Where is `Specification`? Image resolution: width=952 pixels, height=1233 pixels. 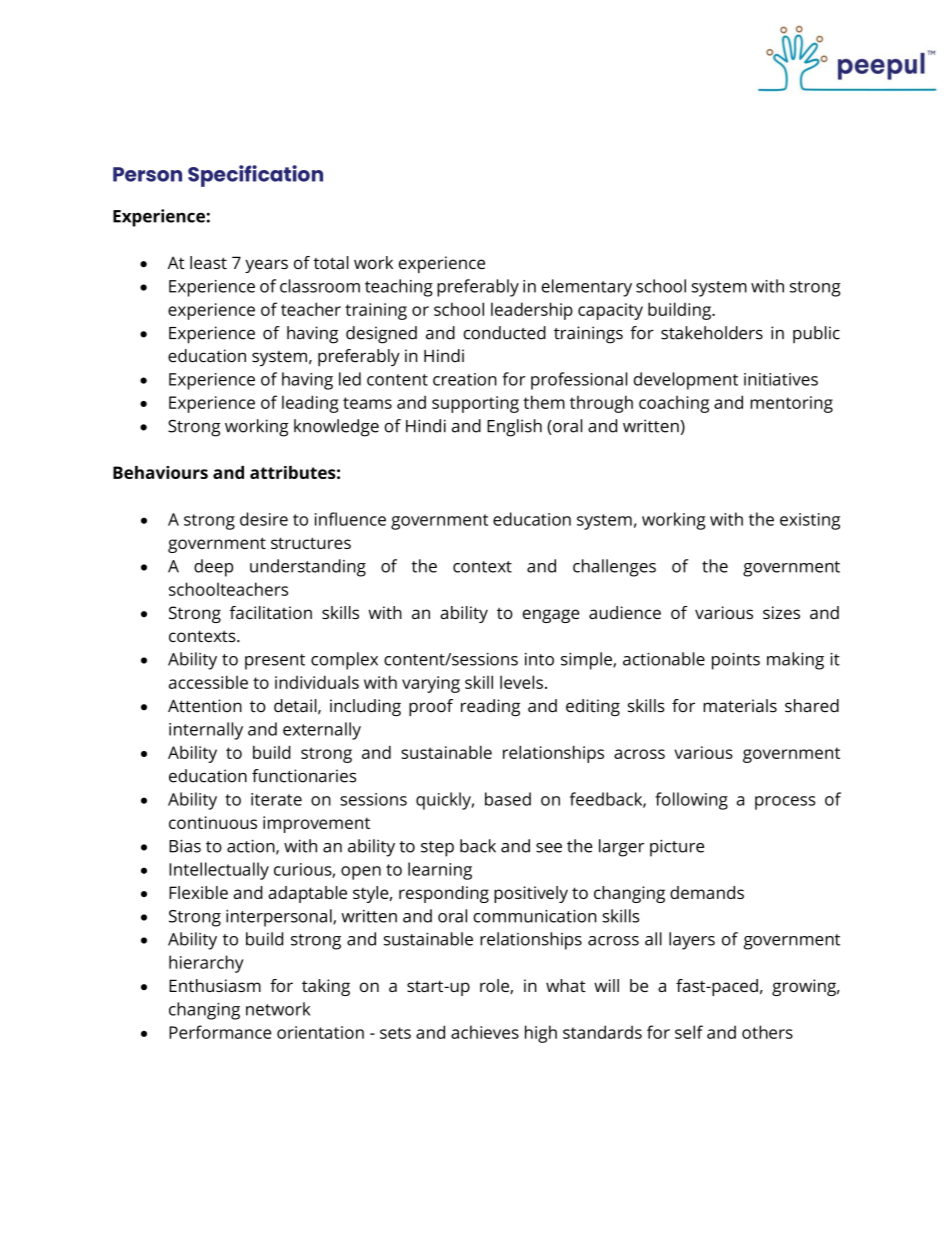 Specification is located at coordinates (255, 176).
